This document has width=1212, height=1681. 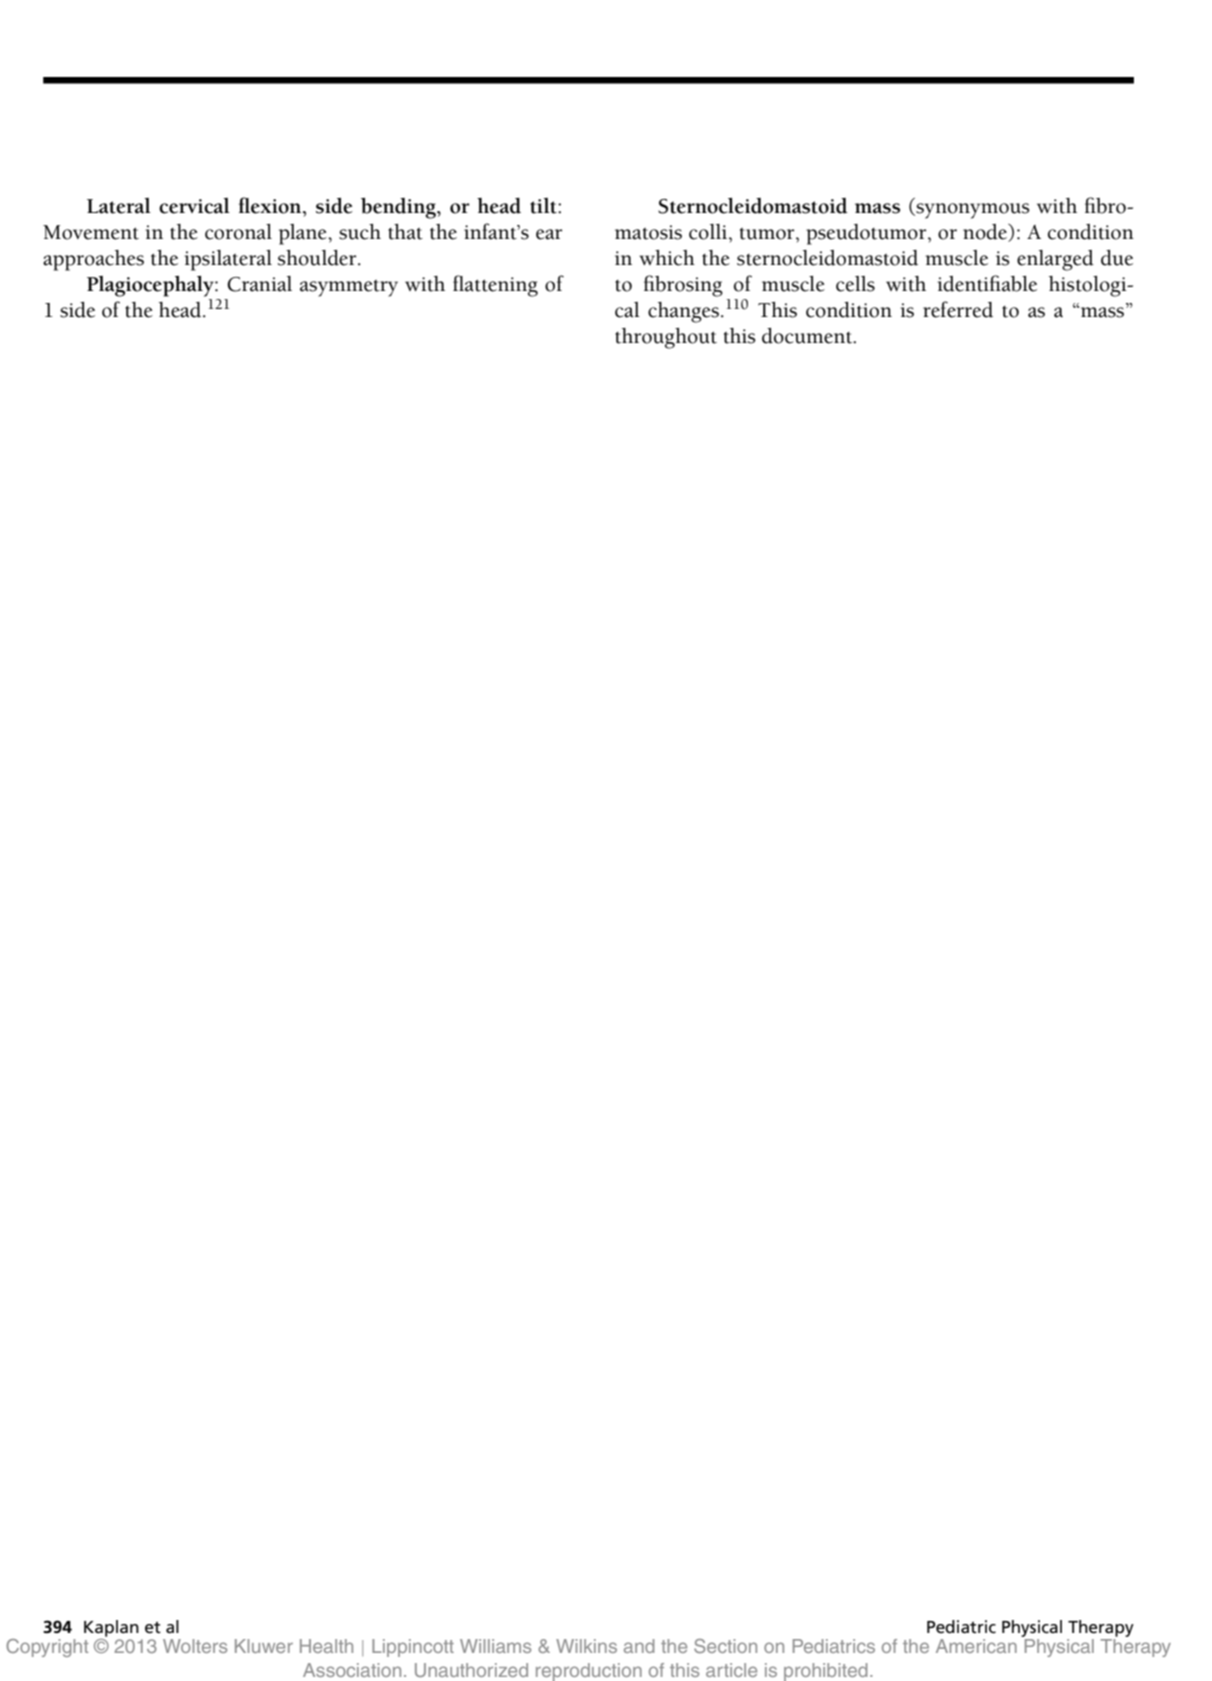 What do you see at coordinates (808, 336) in the document?
I see `document` at bounding box center [808, 336].
